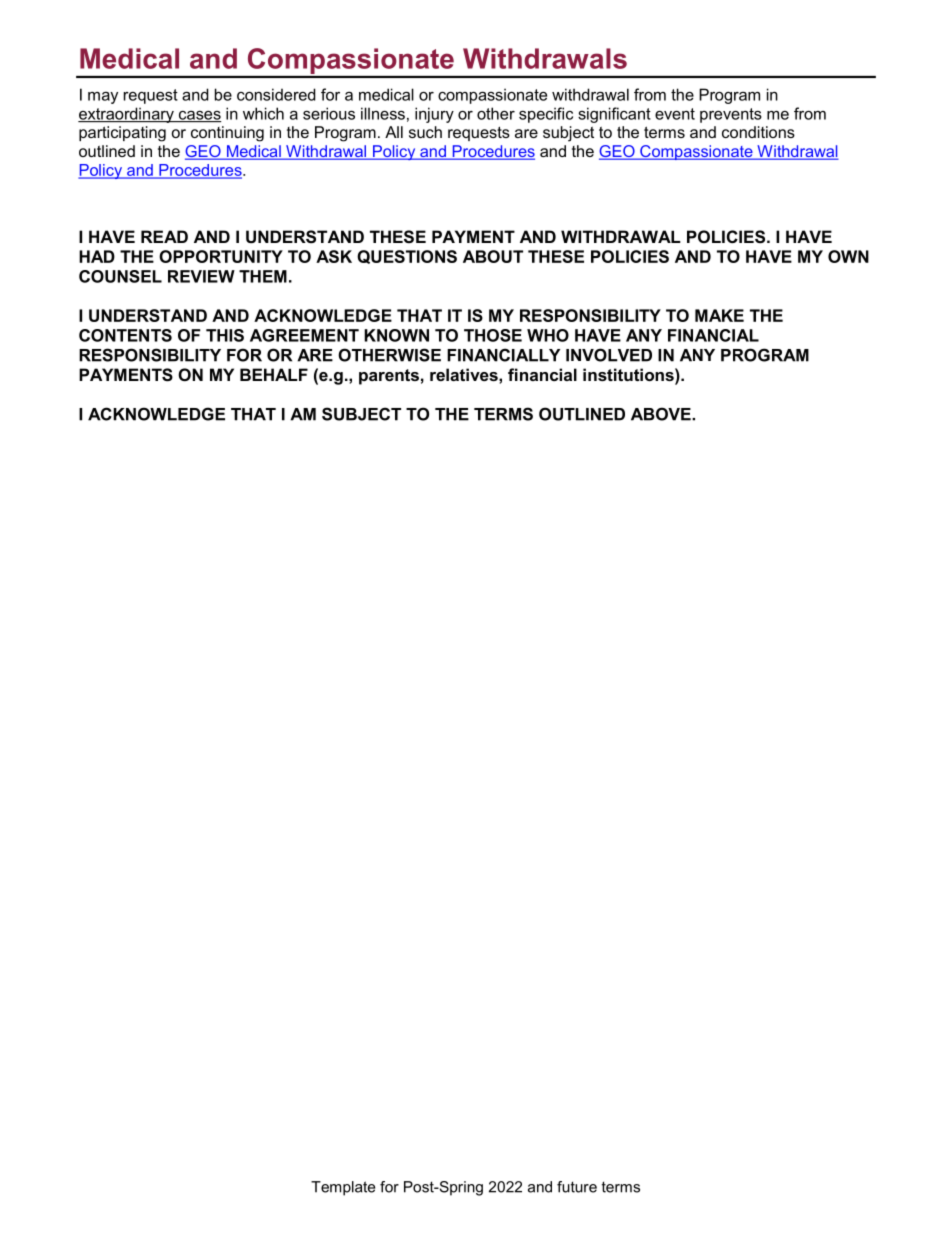 This screenshot has height=1233, width=952. I want to click on Template, so click(343, 1188).
